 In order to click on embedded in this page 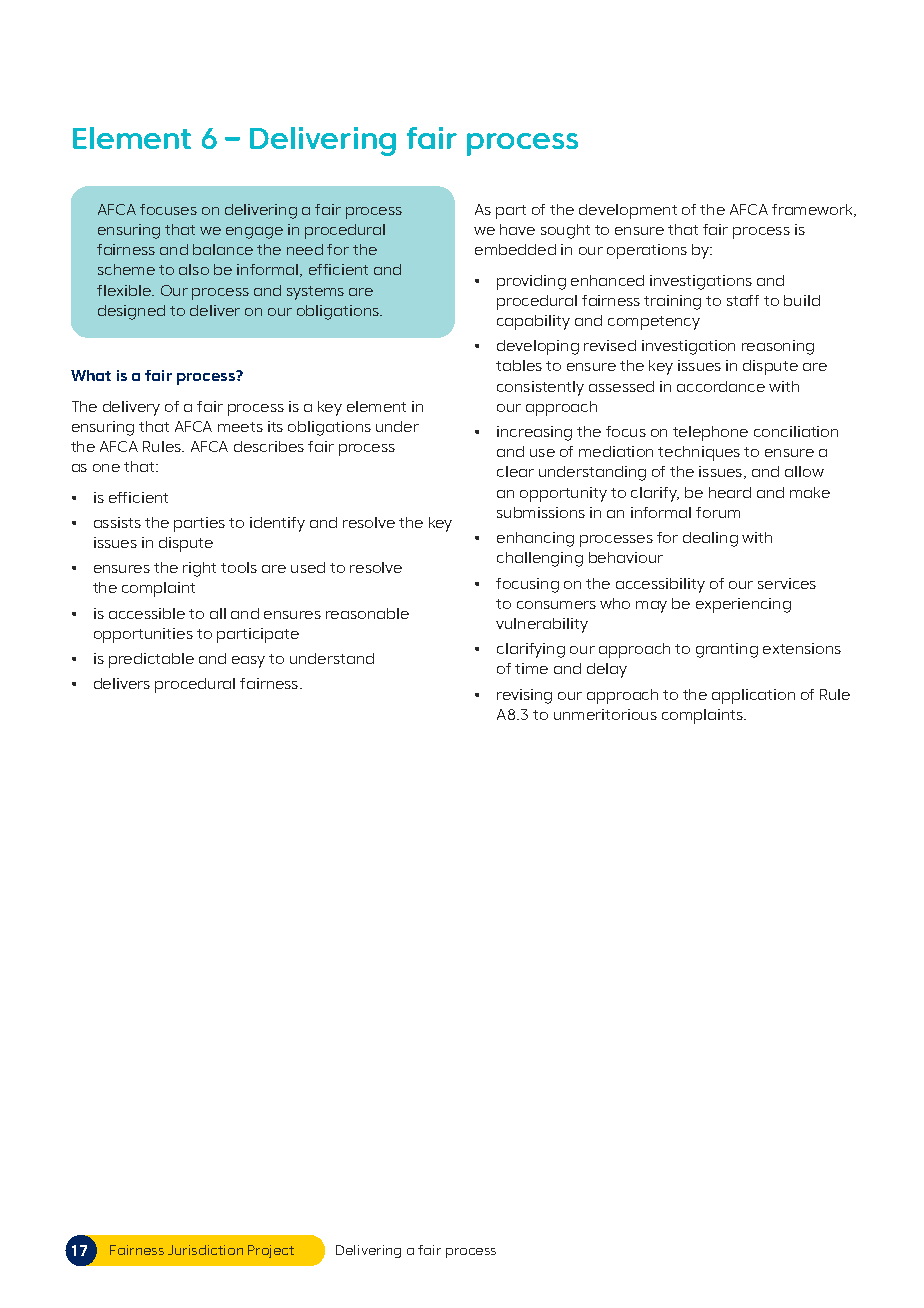, I will do `click(515, 249)`.
